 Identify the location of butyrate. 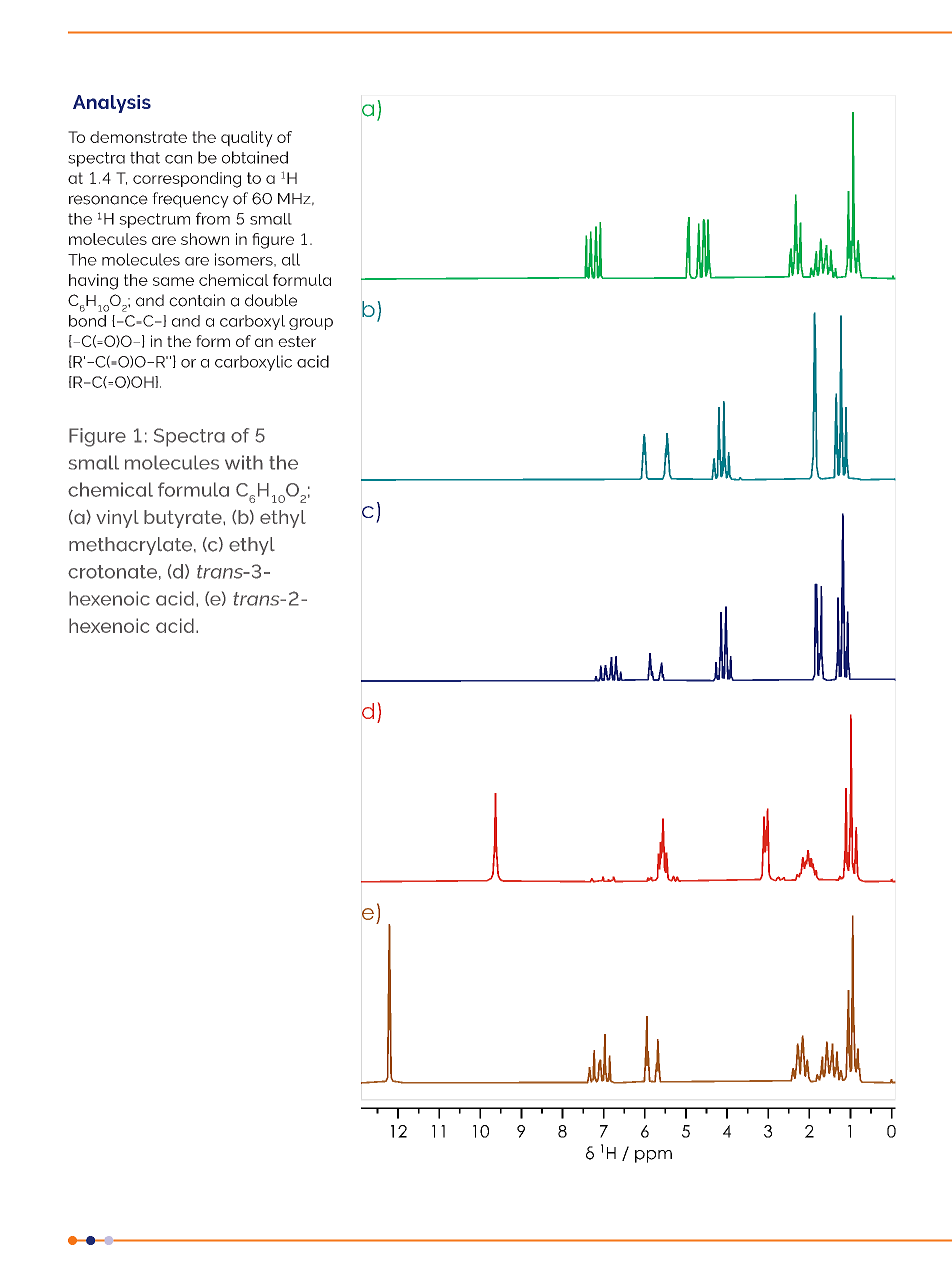
(184, 519).
